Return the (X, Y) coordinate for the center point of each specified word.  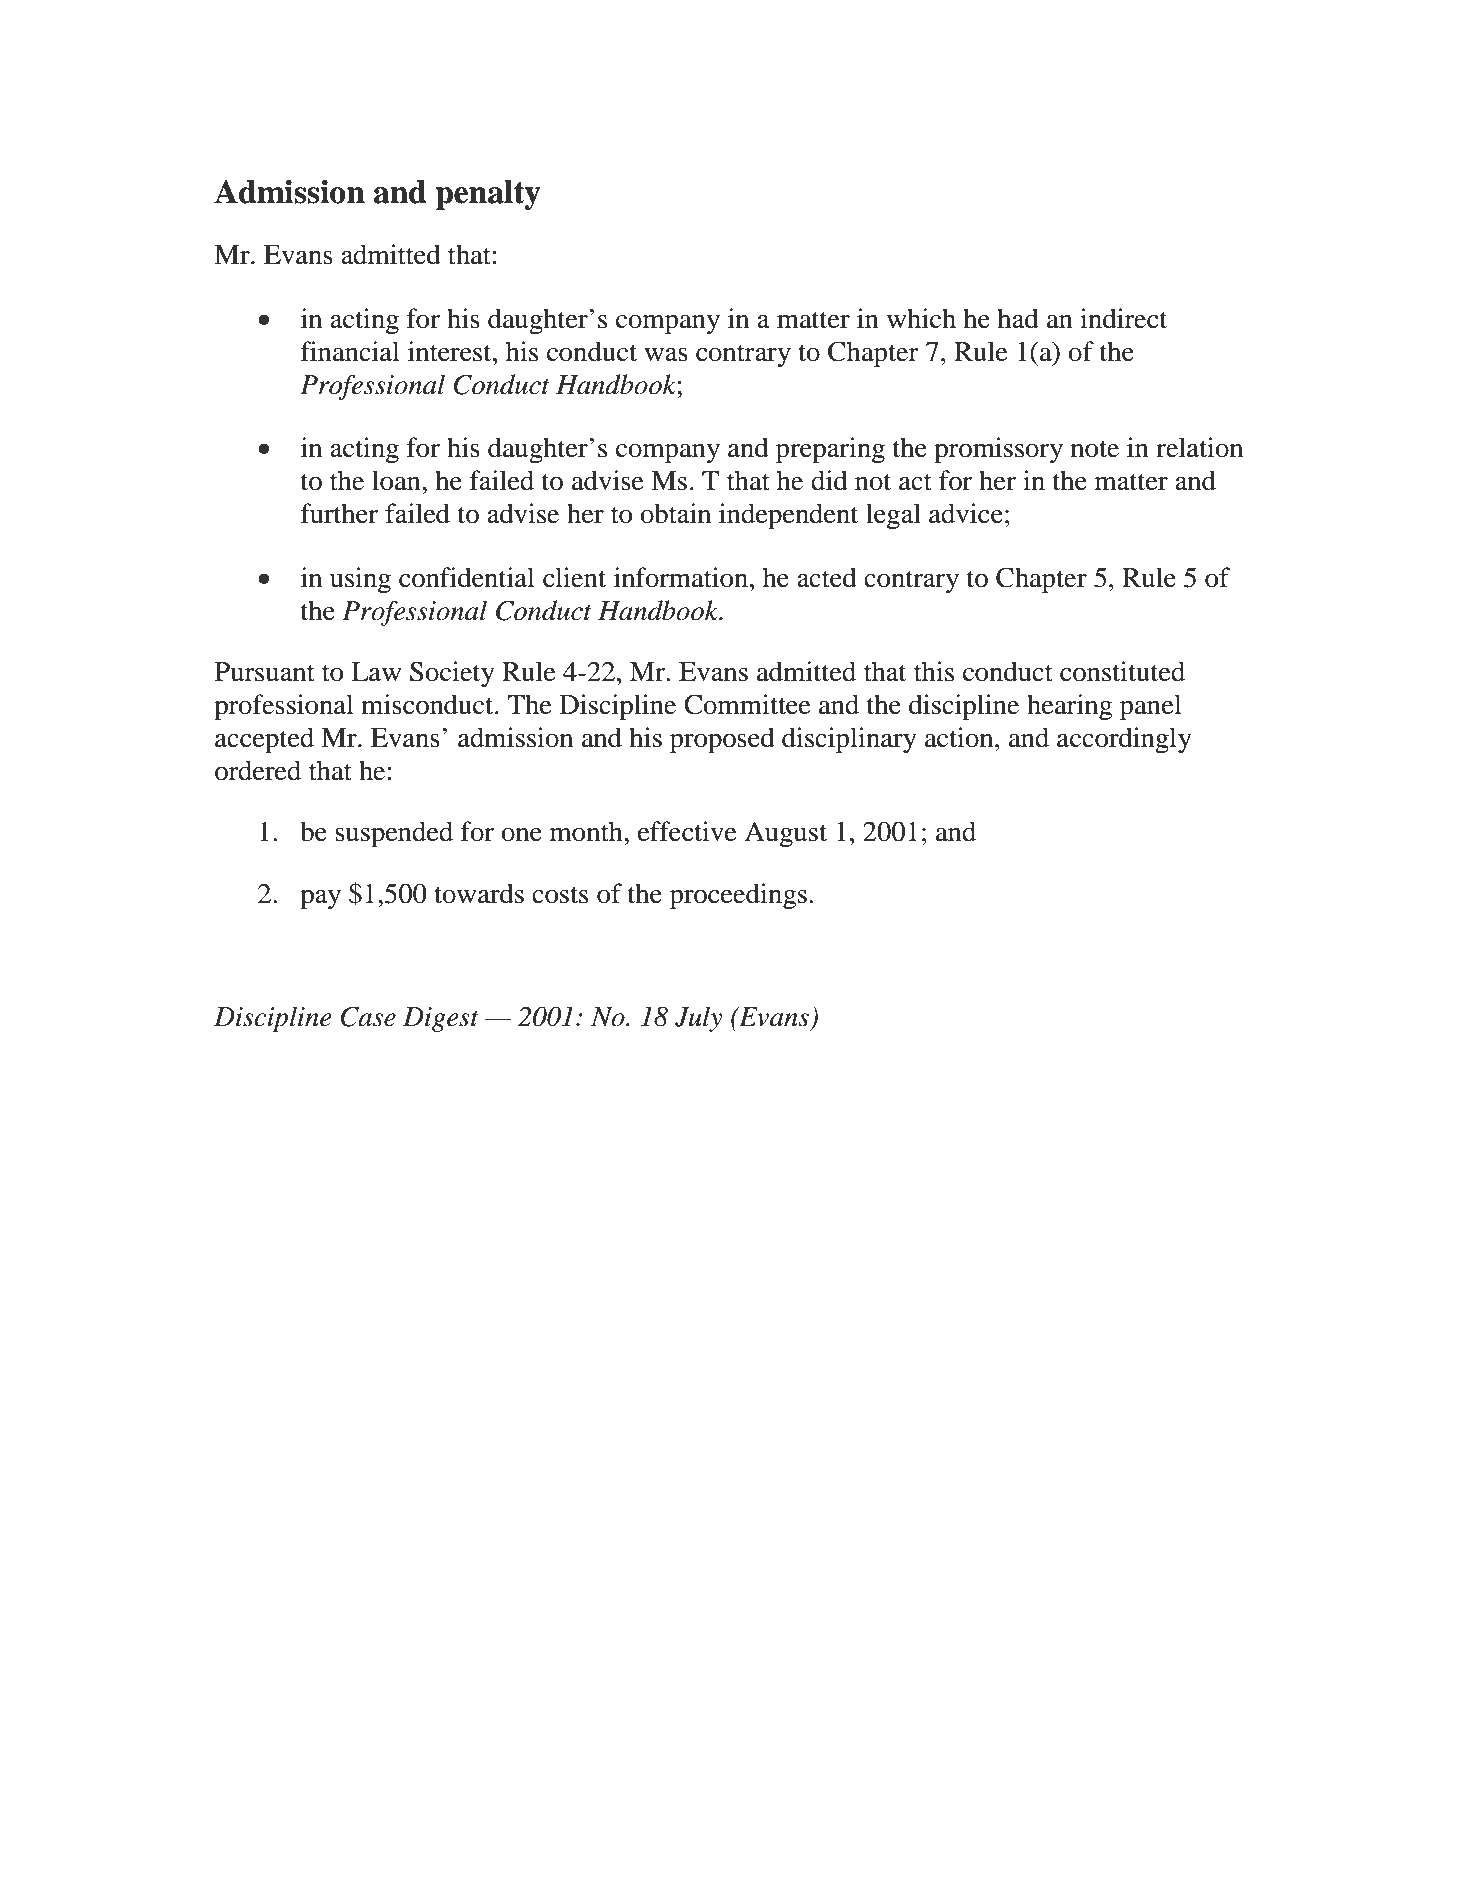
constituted (1122, 671)
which (921, 318)
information (681, 577)
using (360, 580)
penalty (488, 195)
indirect (1123, 318)
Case (368, 1017)
